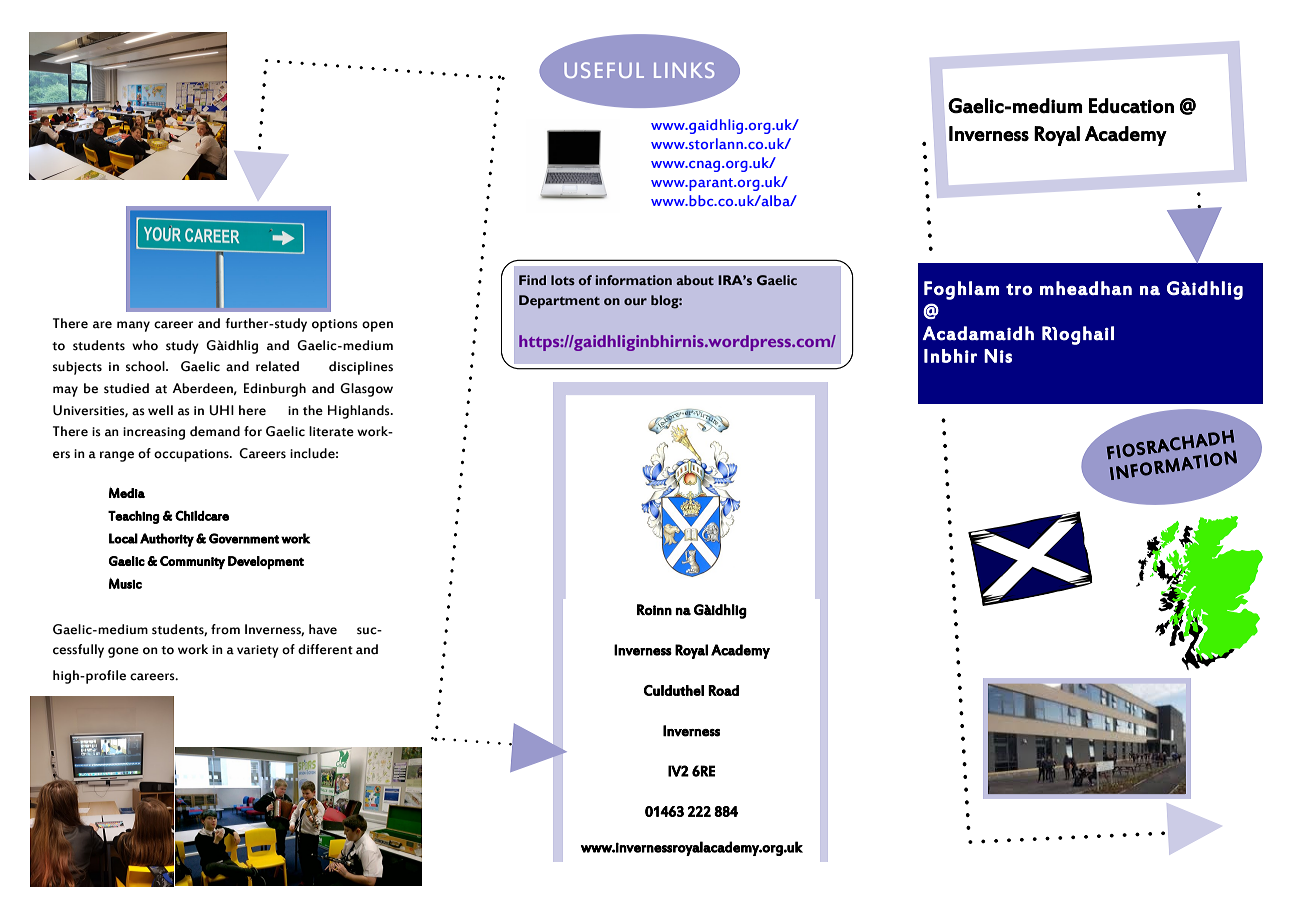 This document has height=924, width=1308. Describe the element at coordinates (266, 562) in the document. I see `Development` at that location.
